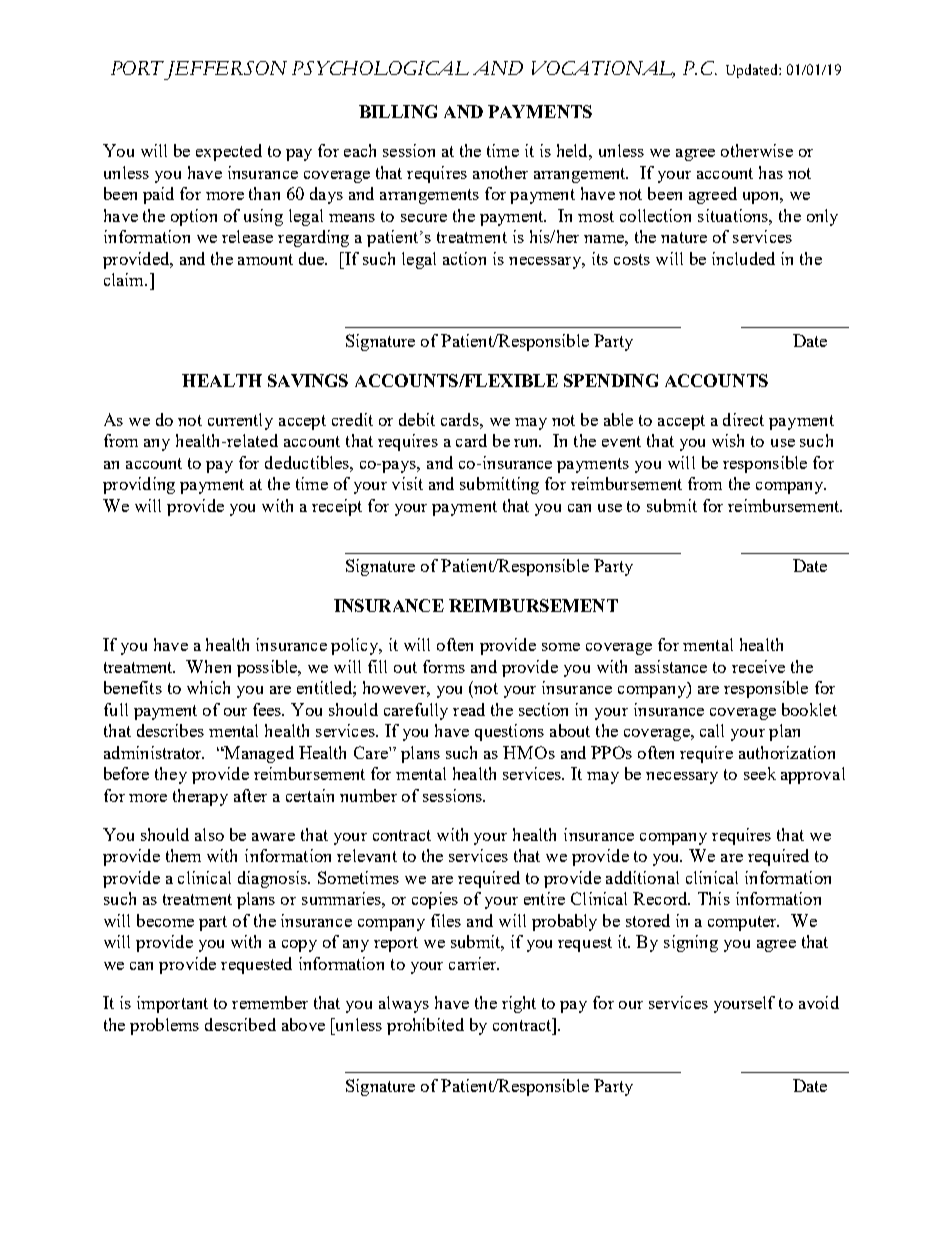 This document has height=1233, width=952. Describe the element at coordinates (240, 1024) in the document. I see `described` at that location.
